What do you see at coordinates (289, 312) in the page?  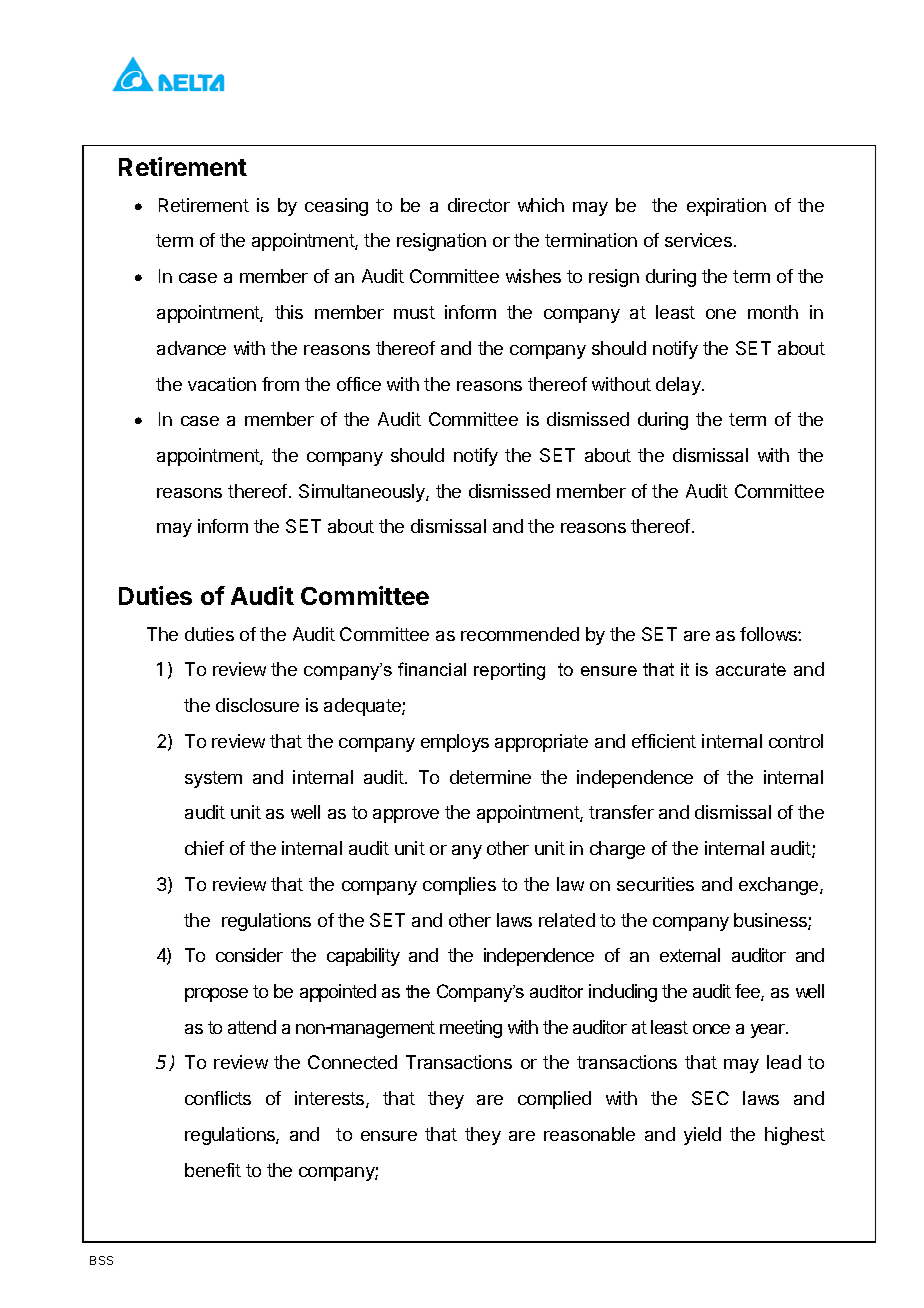 I see `this` at bounding box center [289, 312].
